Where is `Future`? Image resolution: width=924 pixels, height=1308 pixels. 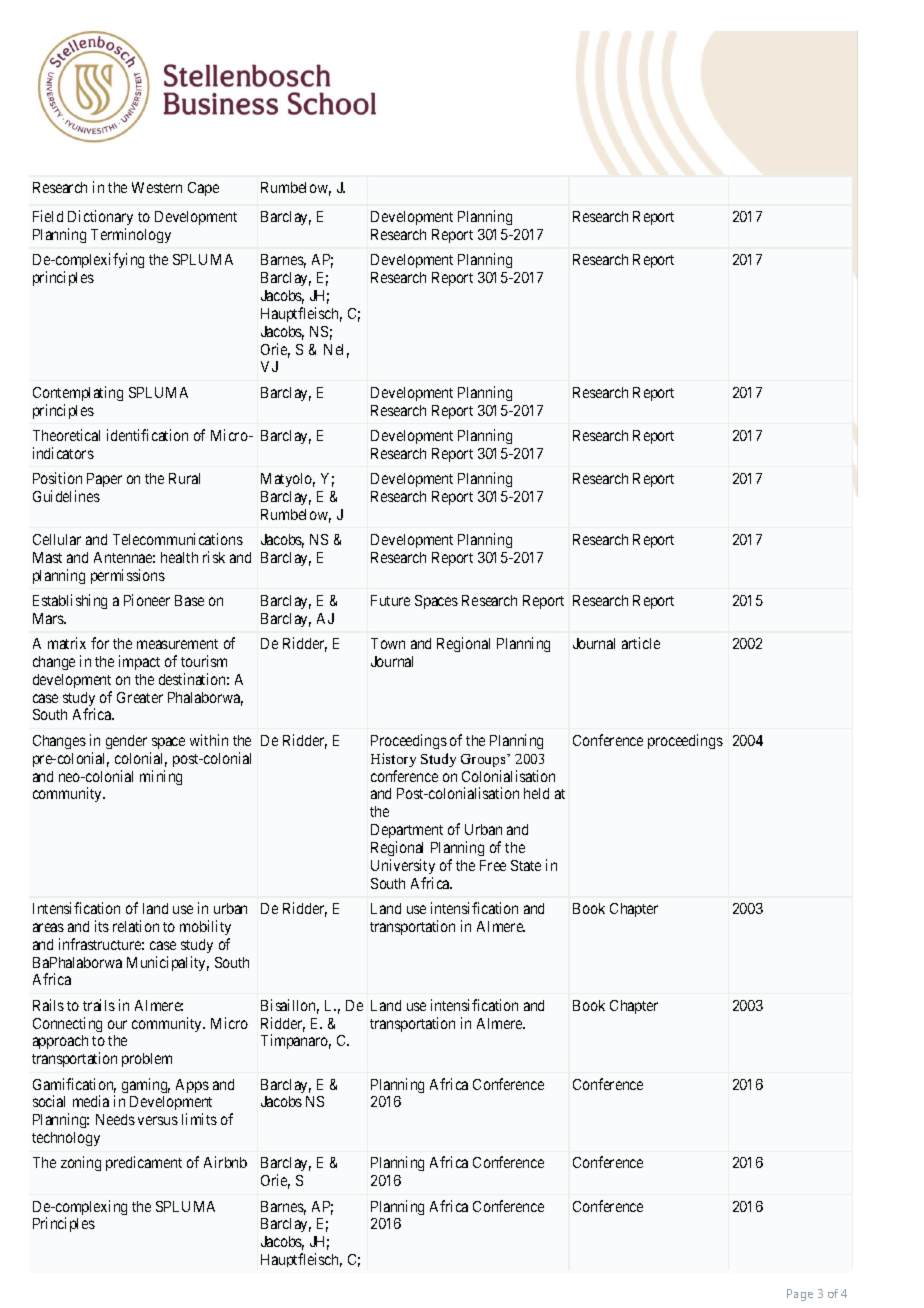
Future is located at coordinates (390, 600).
